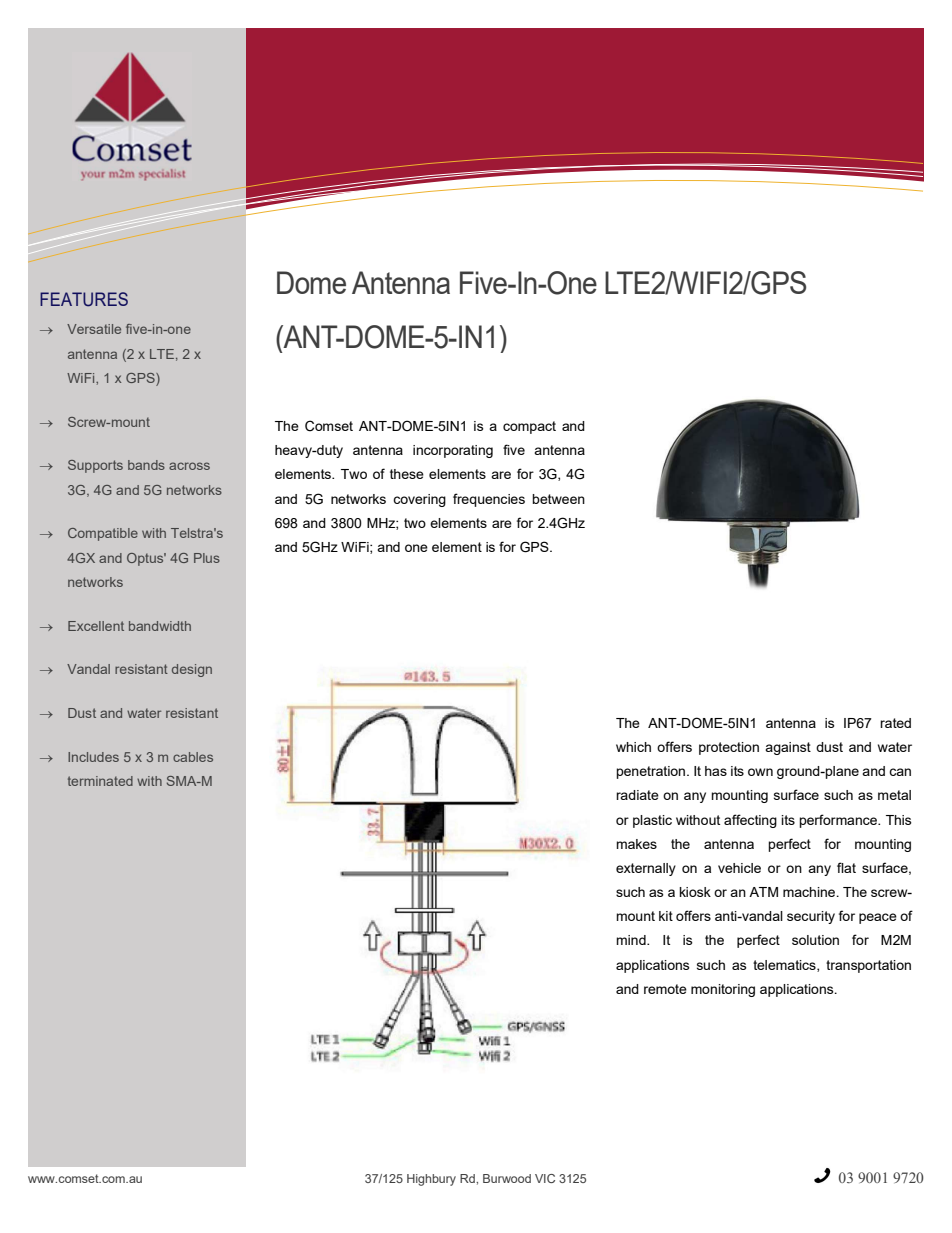 This document has width=952, height=1233. Describe the element at coordinates (189, 466) in the document. I see `across` at that location.
